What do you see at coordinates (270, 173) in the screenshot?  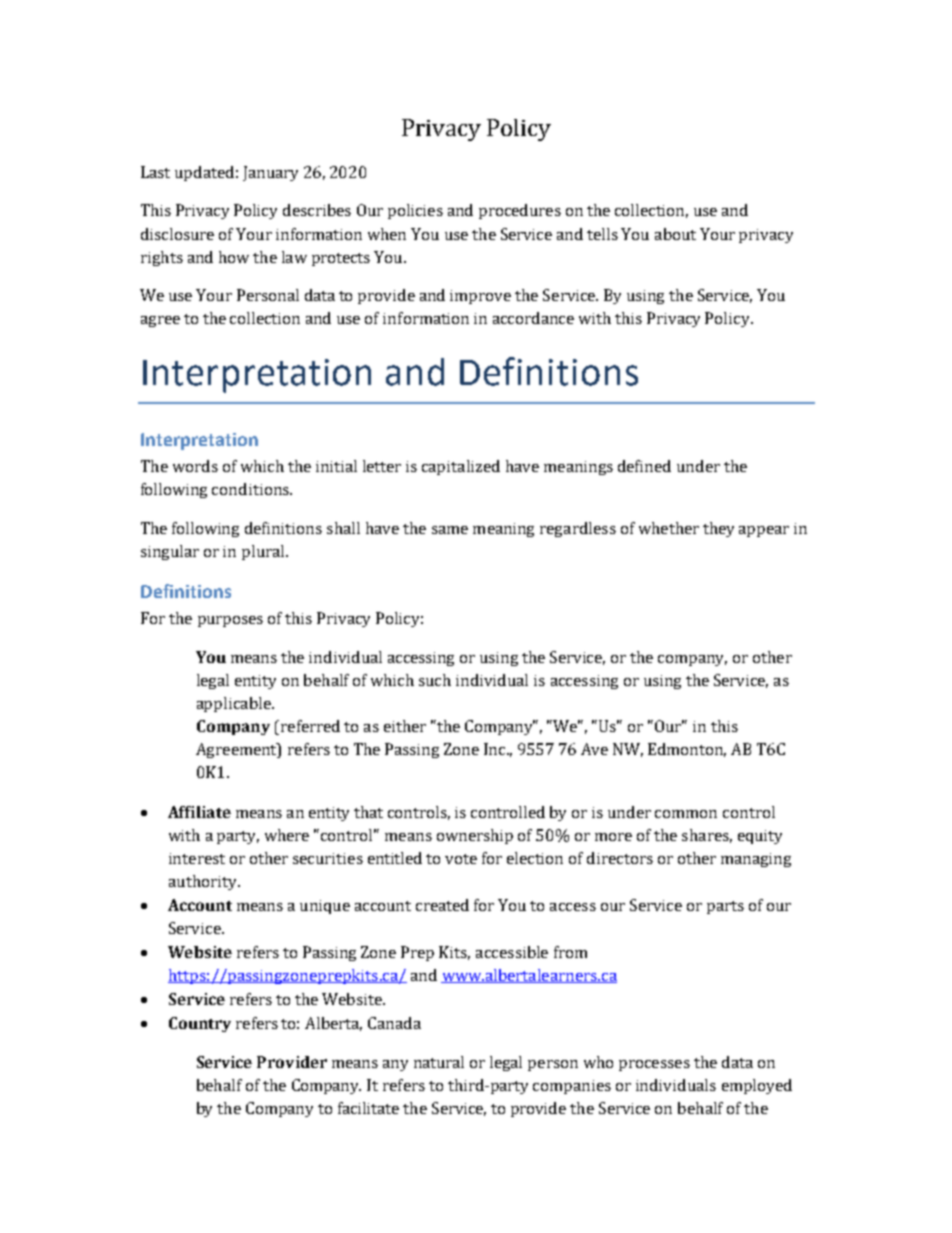 I see `January` at bounding box center [270, 173].
